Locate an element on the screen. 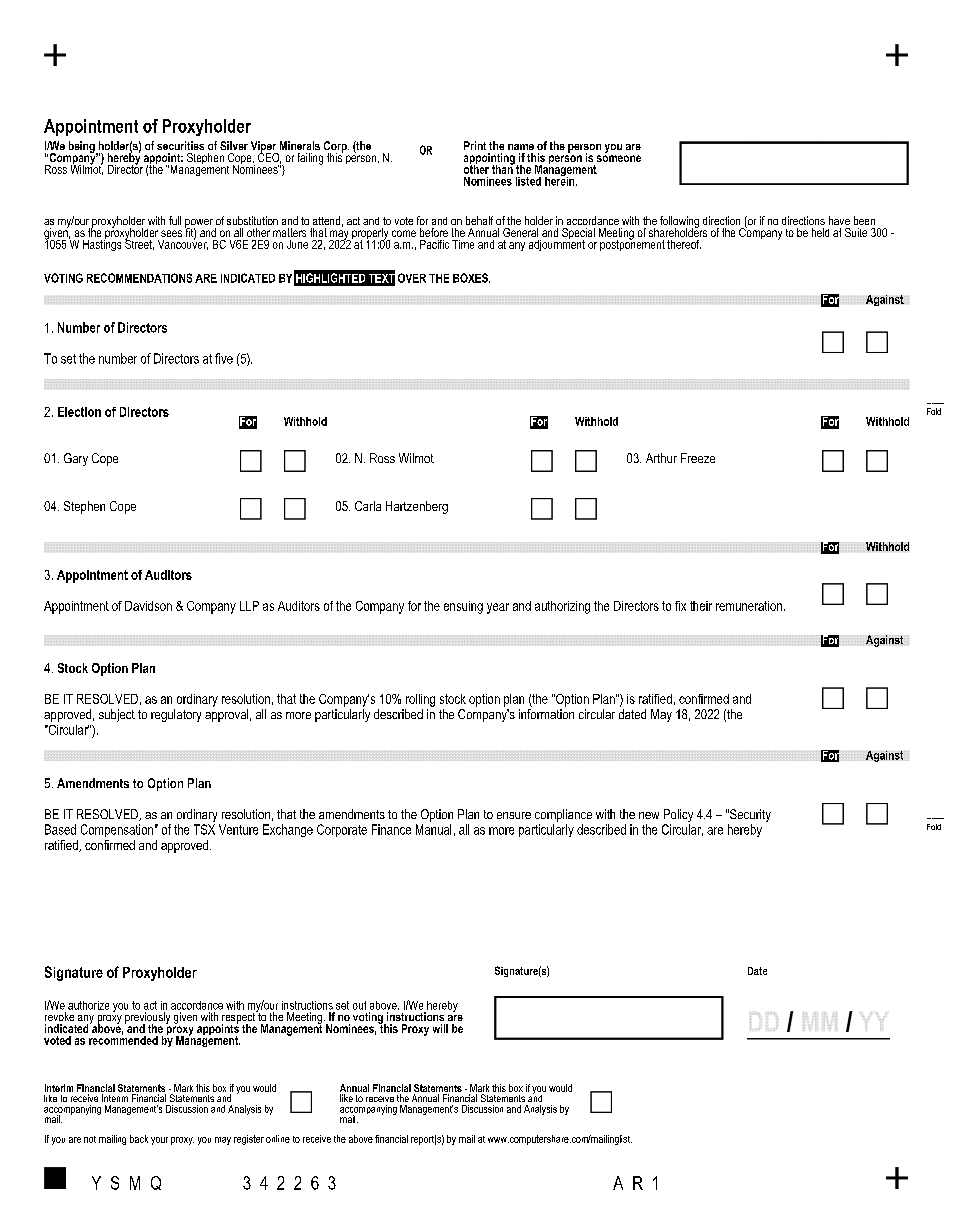  have is located at coordinates (839, 220).
